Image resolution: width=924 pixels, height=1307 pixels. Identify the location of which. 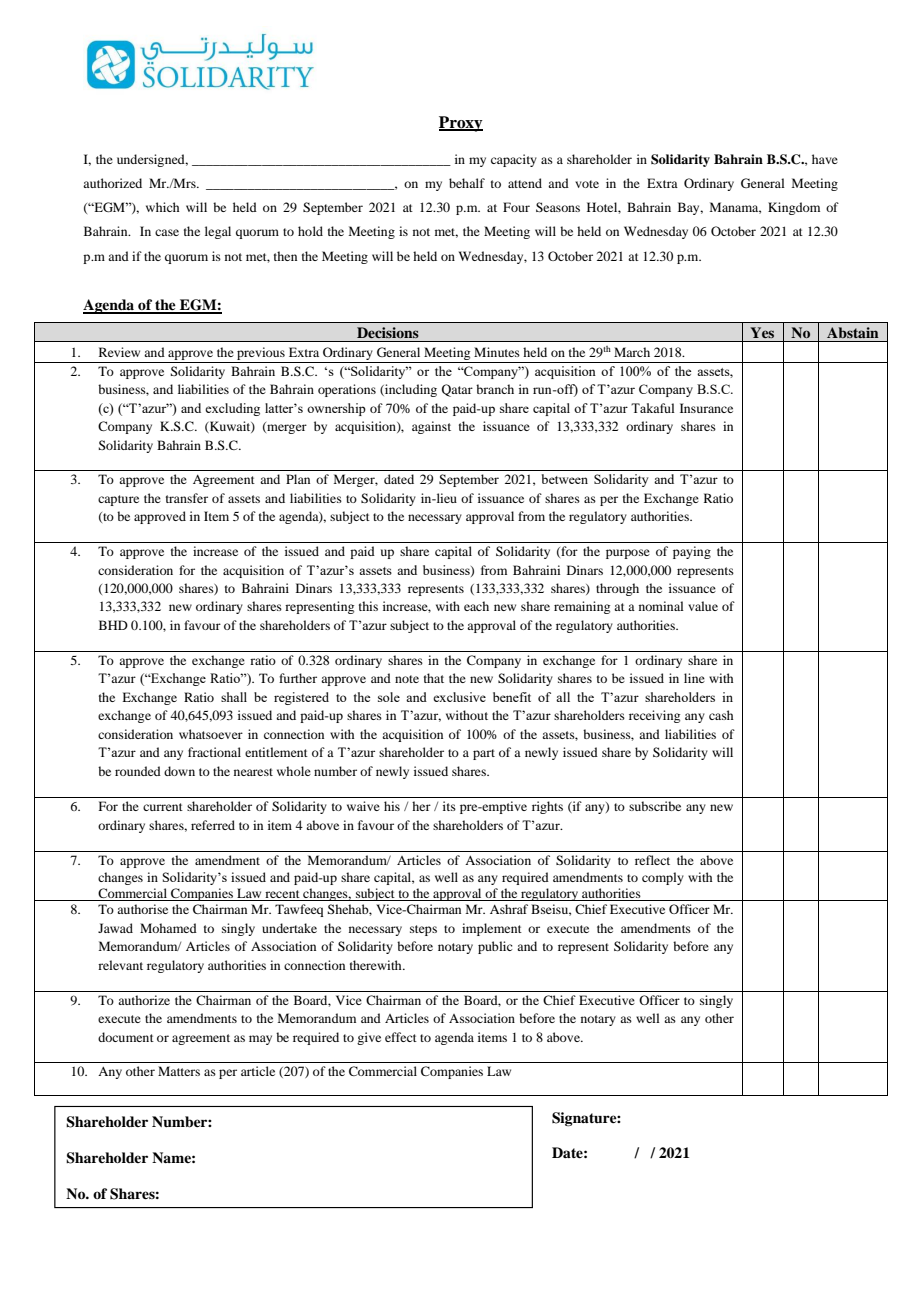
(162, 207).
